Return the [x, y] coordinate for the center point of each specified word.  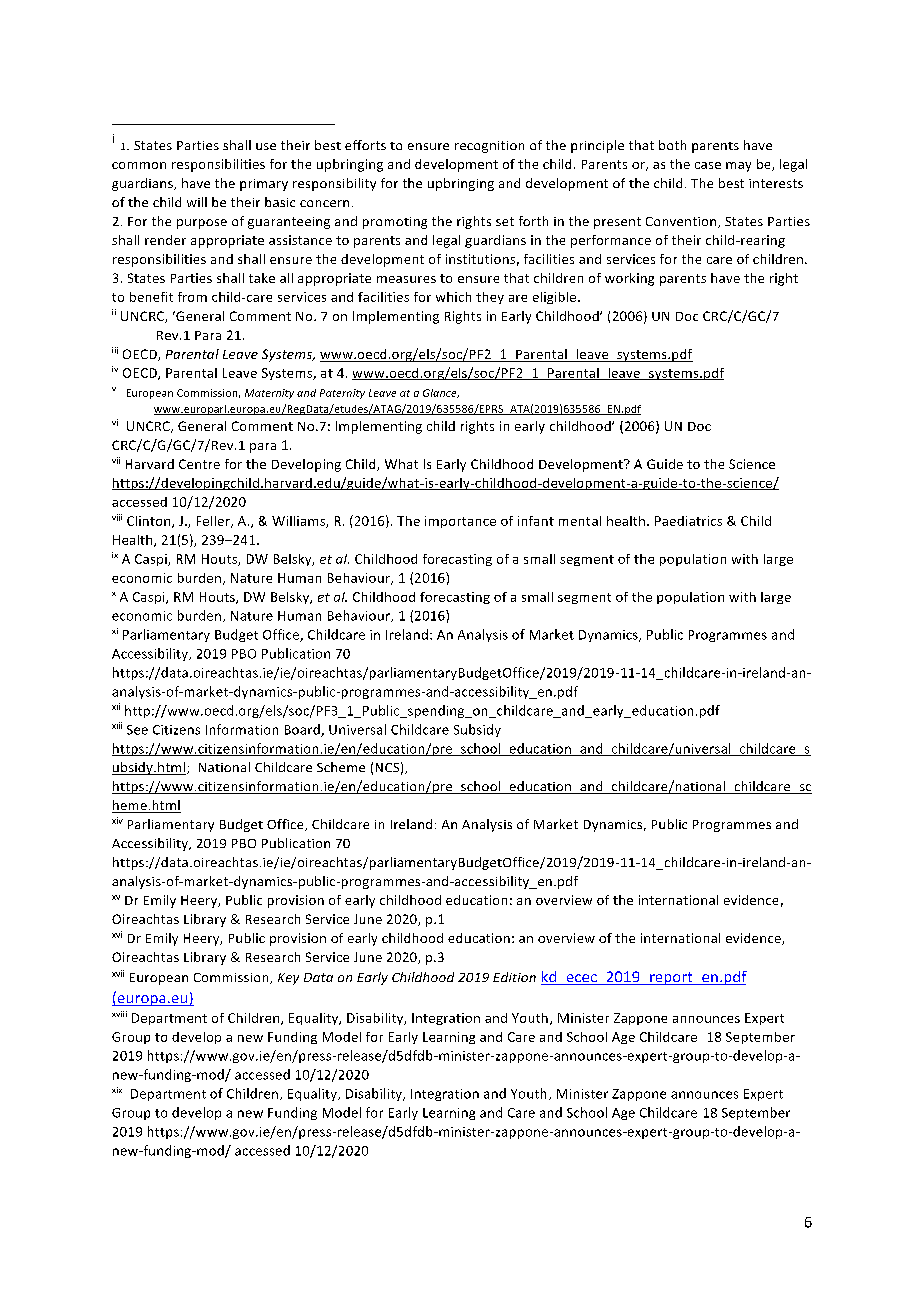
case [708, 165]
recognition [489, 147]
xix [117, 1090]
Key [288, 979]
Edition [514, 977]
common [139, 165]
